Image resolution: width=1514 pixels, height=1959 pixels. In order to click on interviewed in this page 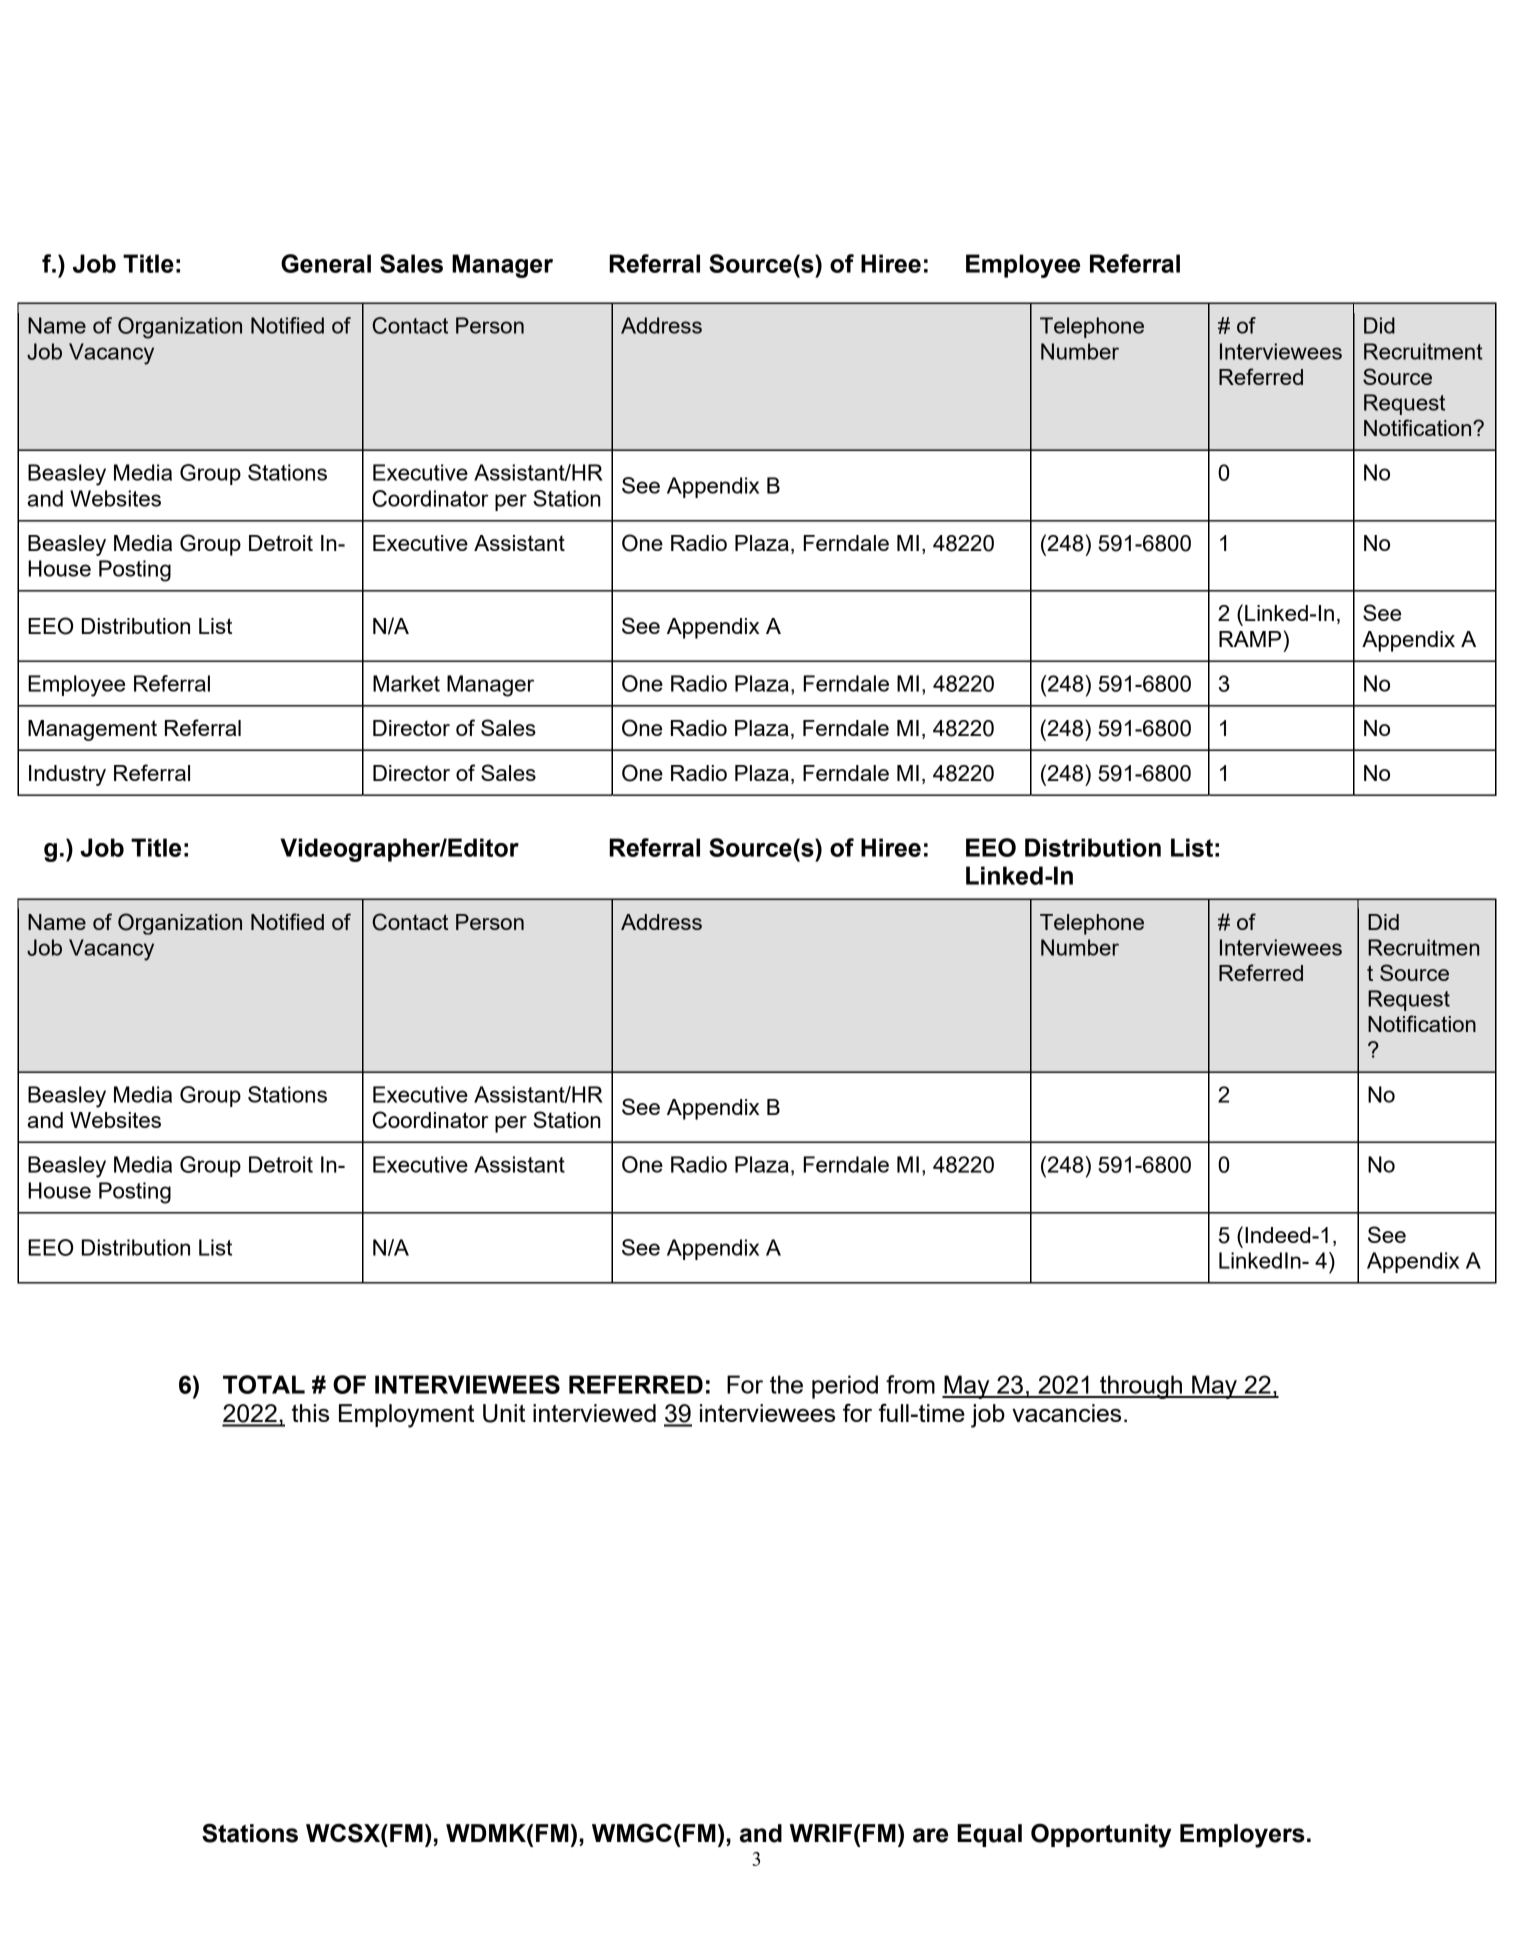, I will do `click(594, 1413)`.
